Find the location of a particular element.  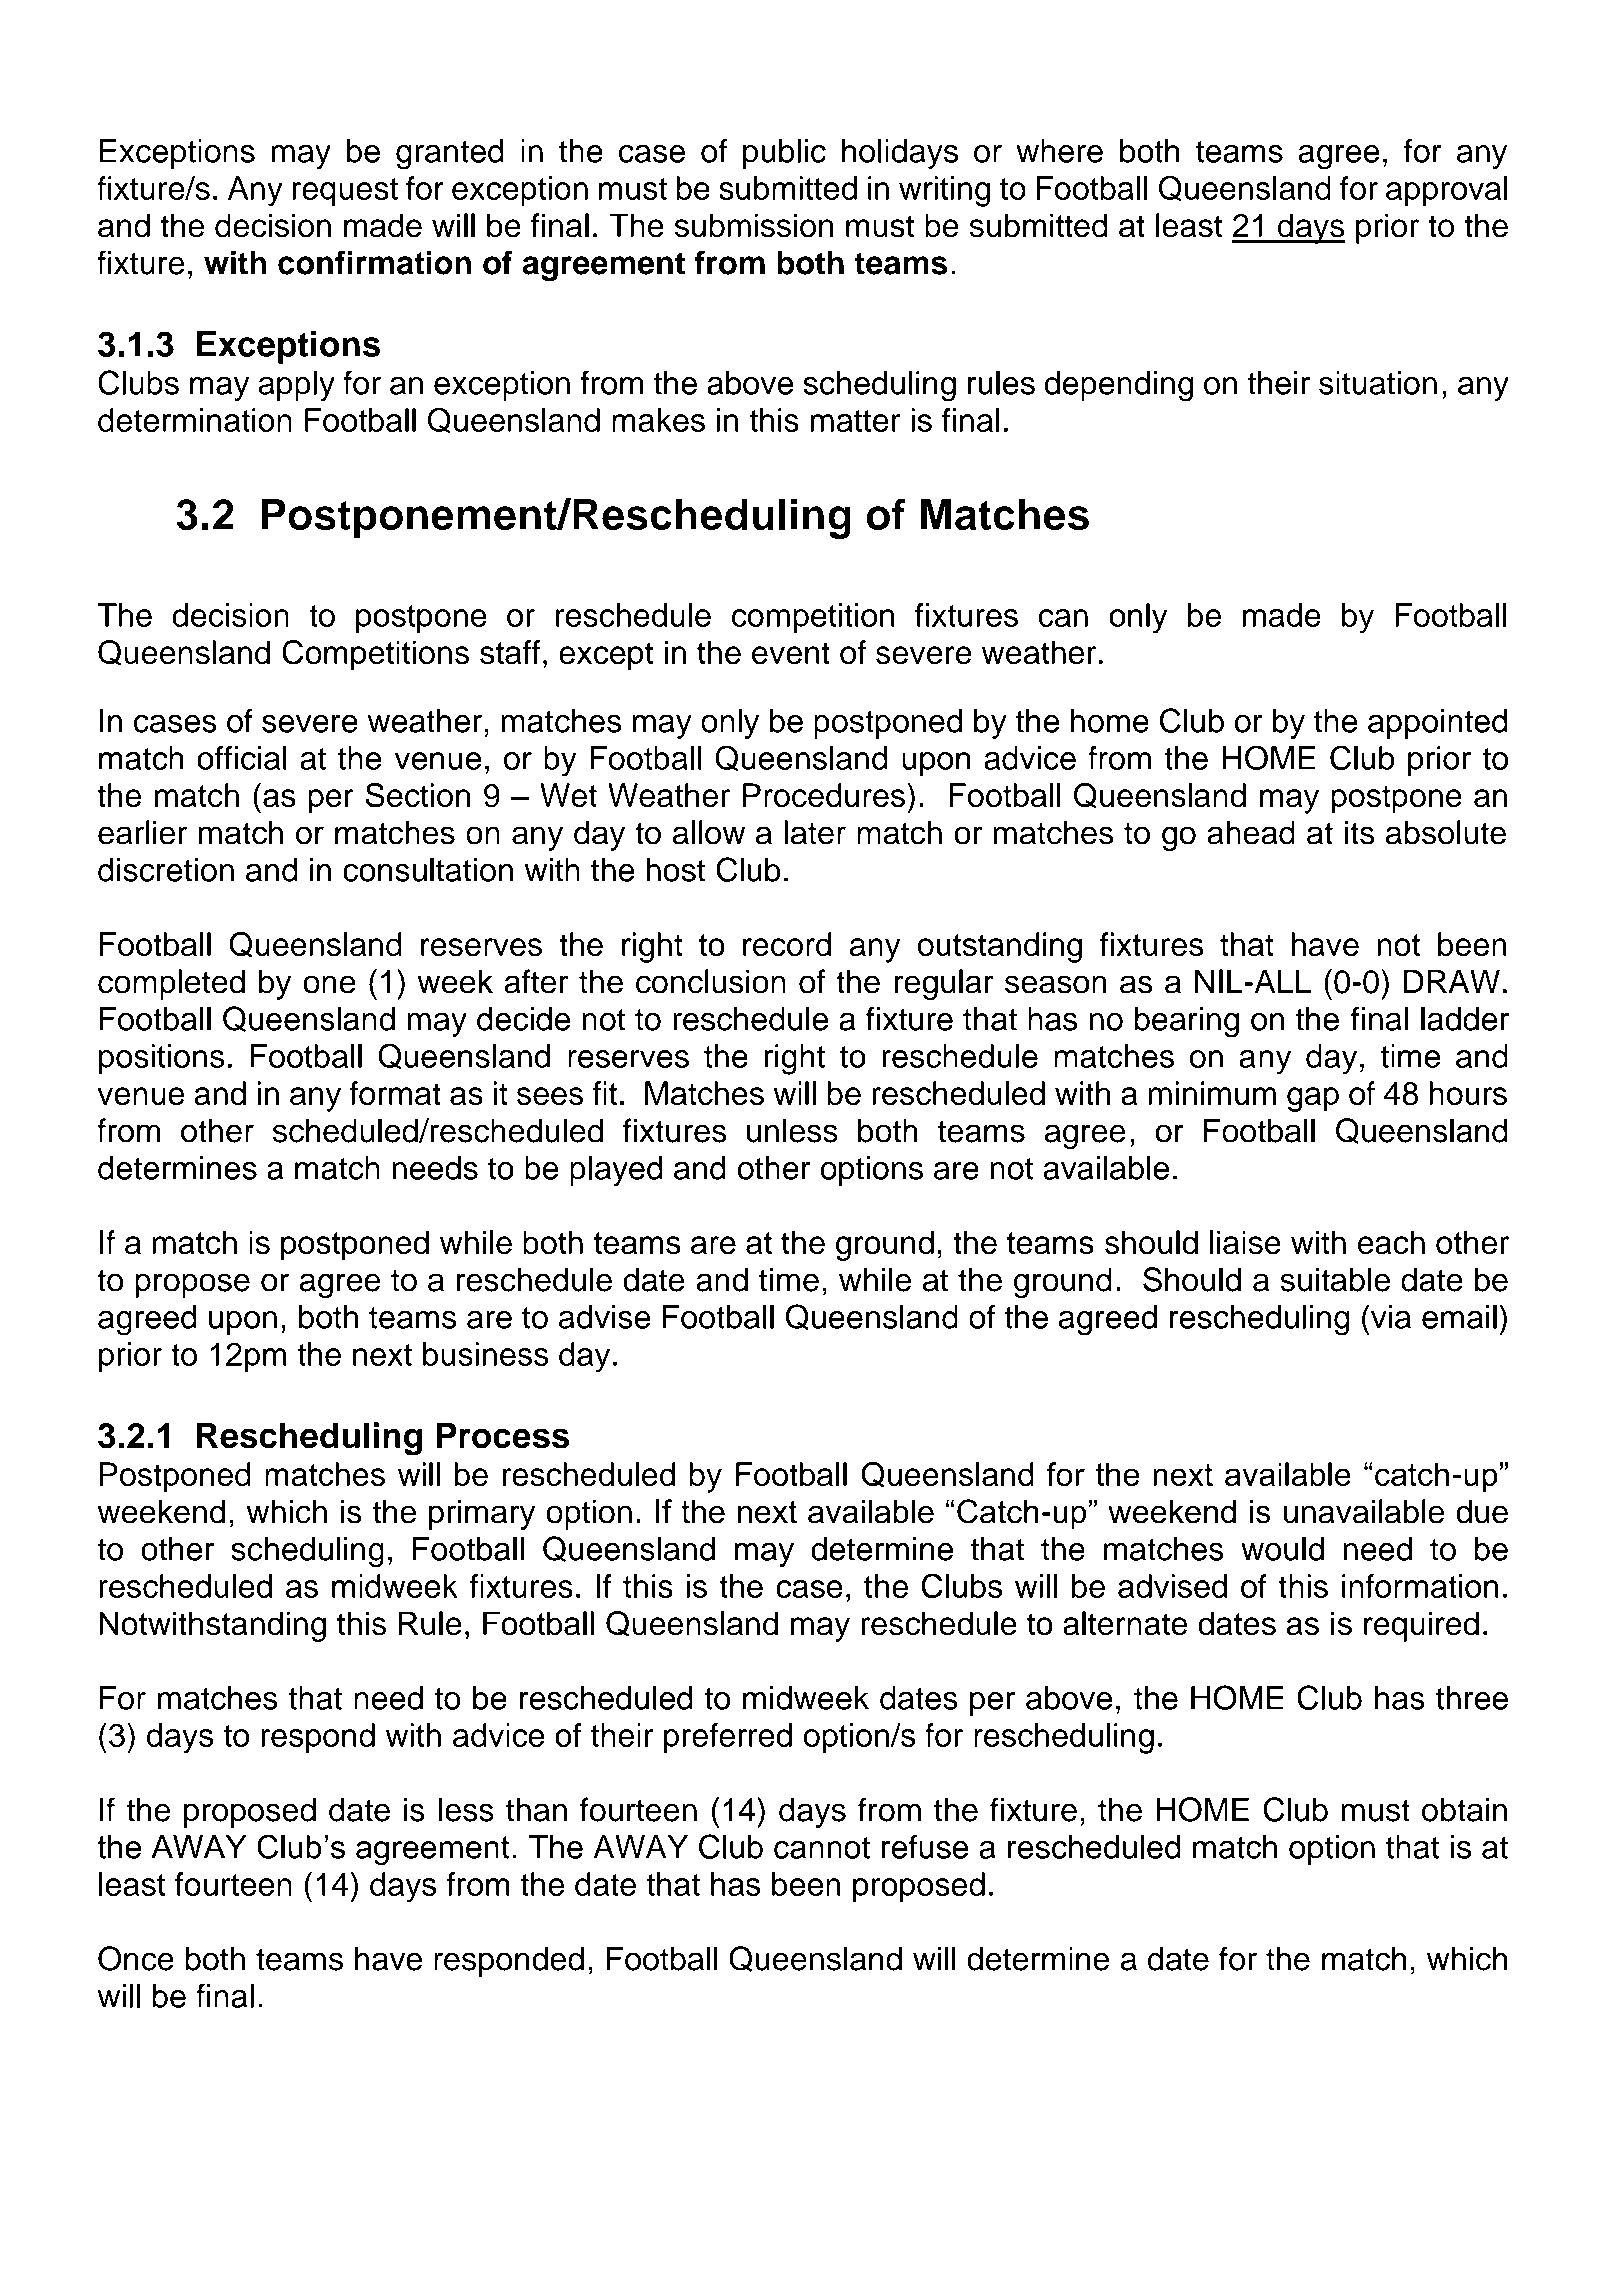

its is located at coordinates (1360, 832).
